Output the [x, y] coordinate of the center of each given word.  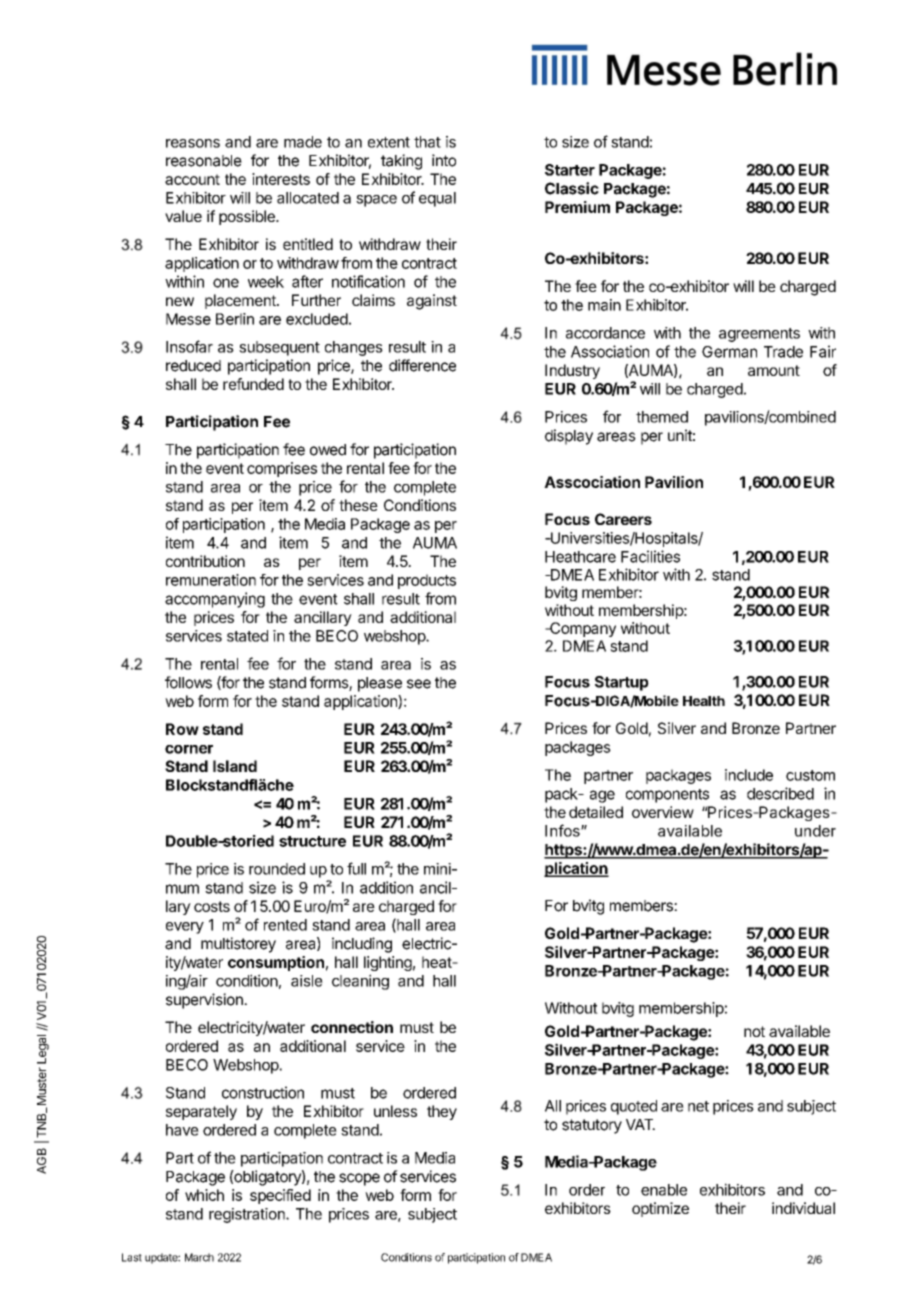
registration [248, 1215]
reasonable [204, 161]
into [444, 160]
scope [359, 1179]
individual [803, 1208]
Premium [577, 207]
